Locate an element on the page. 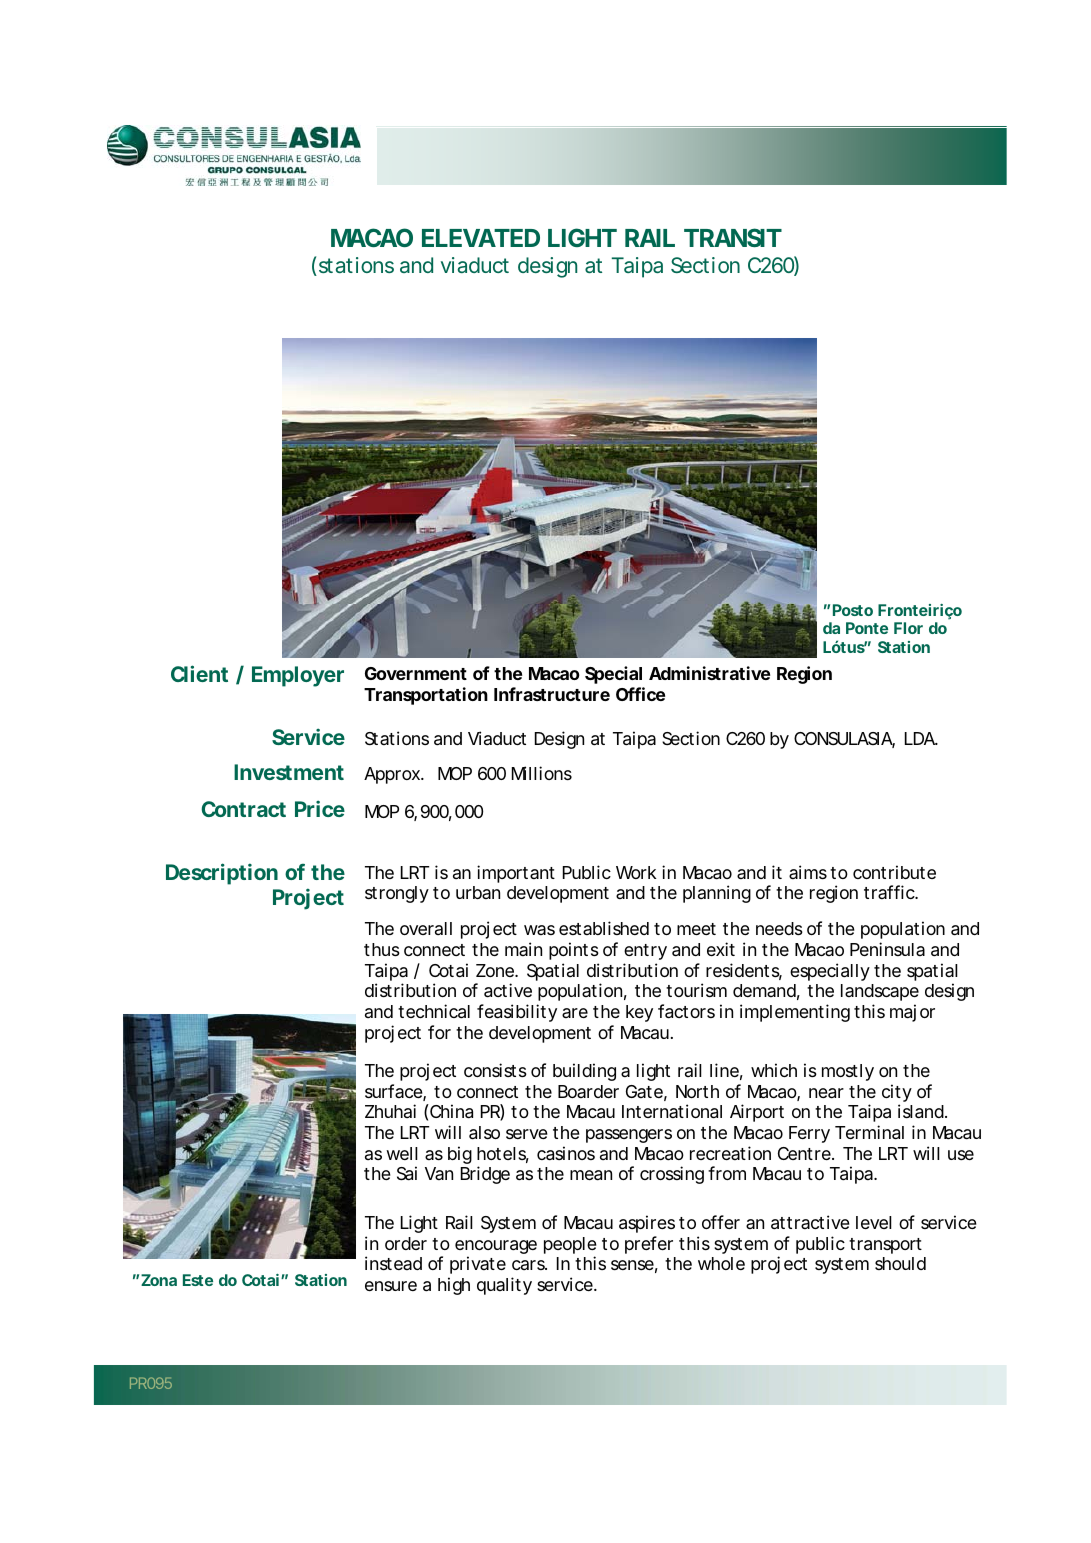 This page has width=1091, height=1543. Investment is located at coordinates (289, 772).
